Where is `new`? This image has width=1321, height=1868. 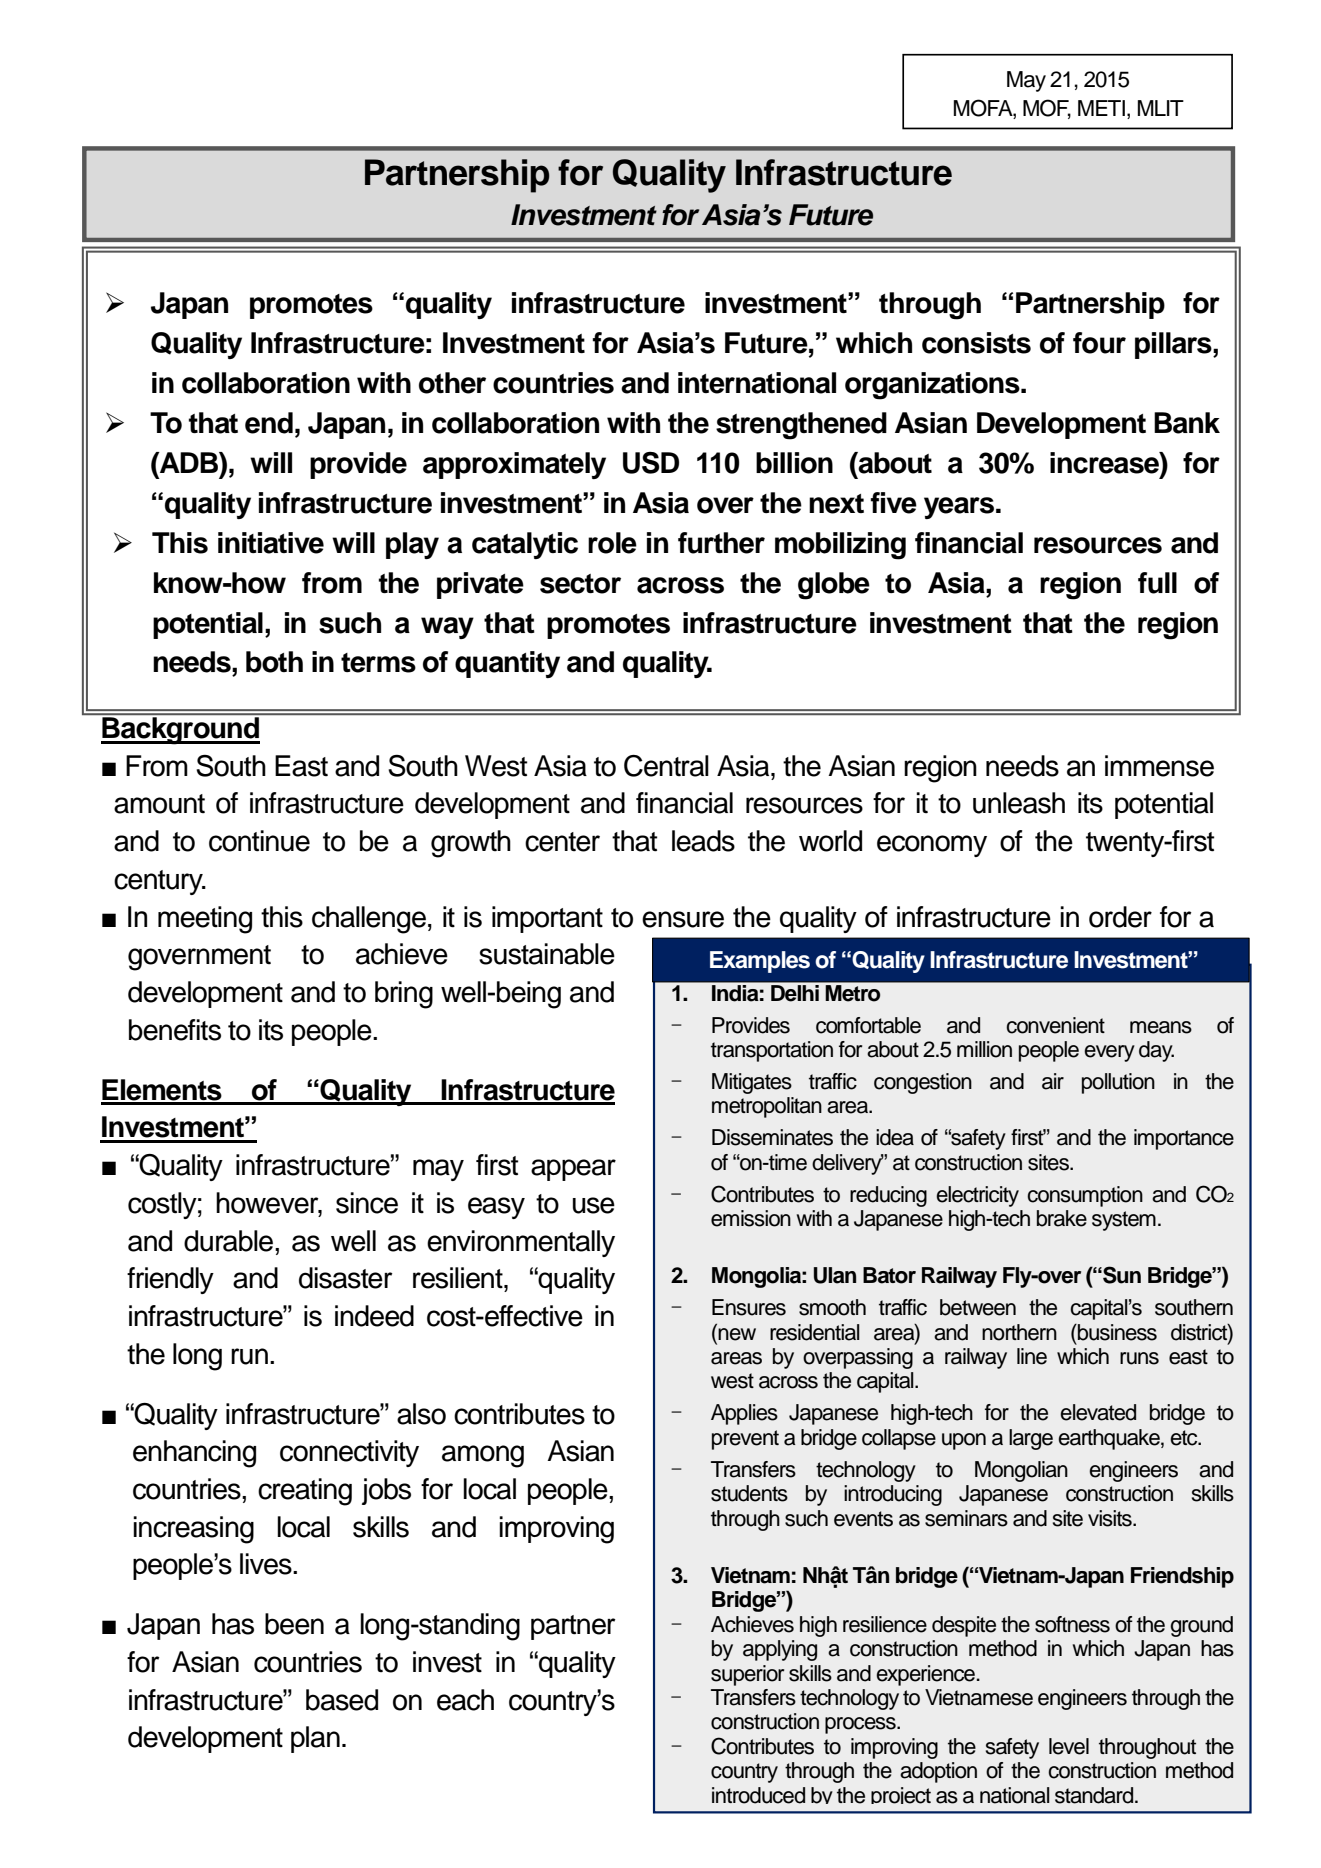 new is located at coordinates (737, 1334).
